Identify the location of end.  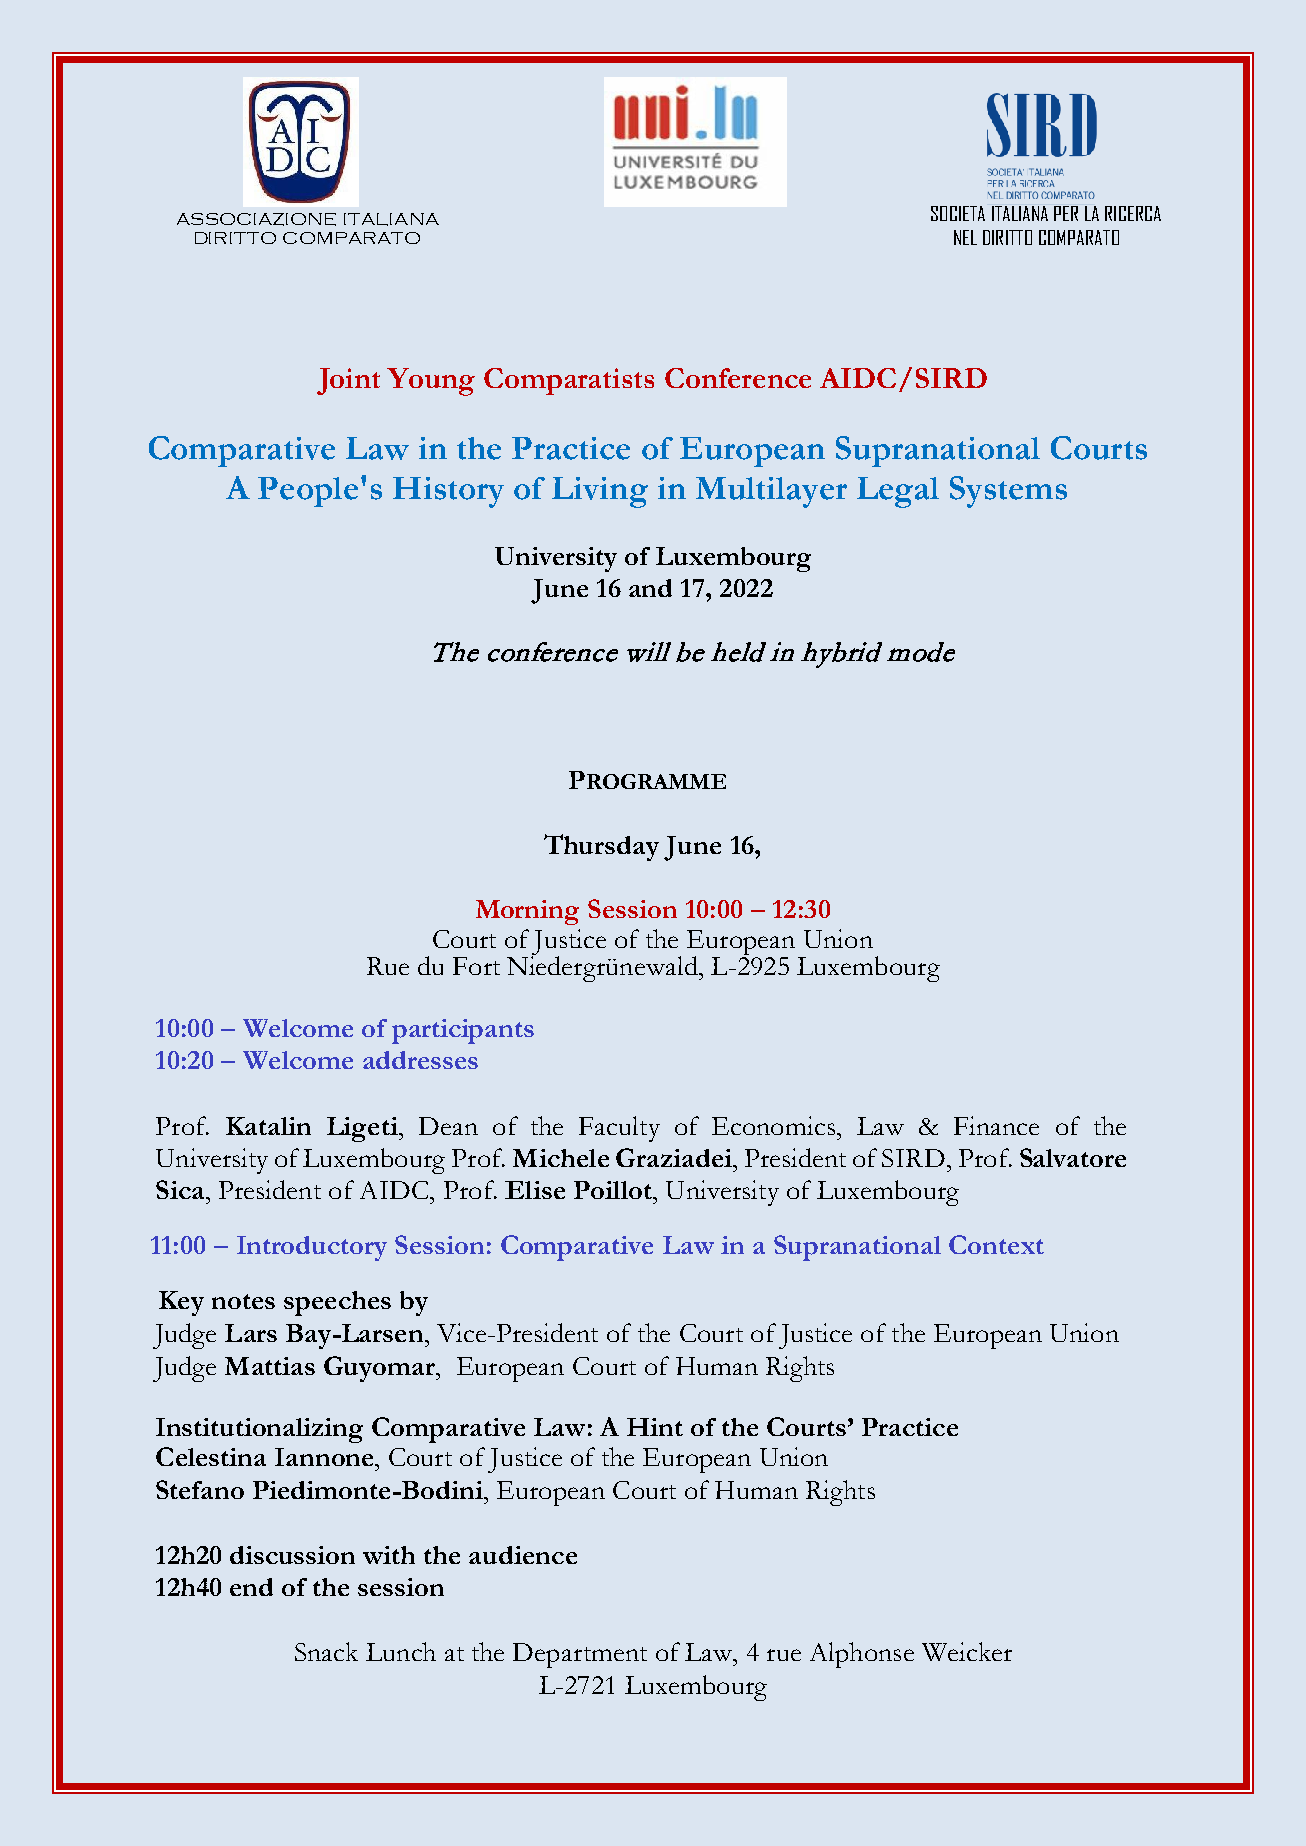
(251, 1587).
